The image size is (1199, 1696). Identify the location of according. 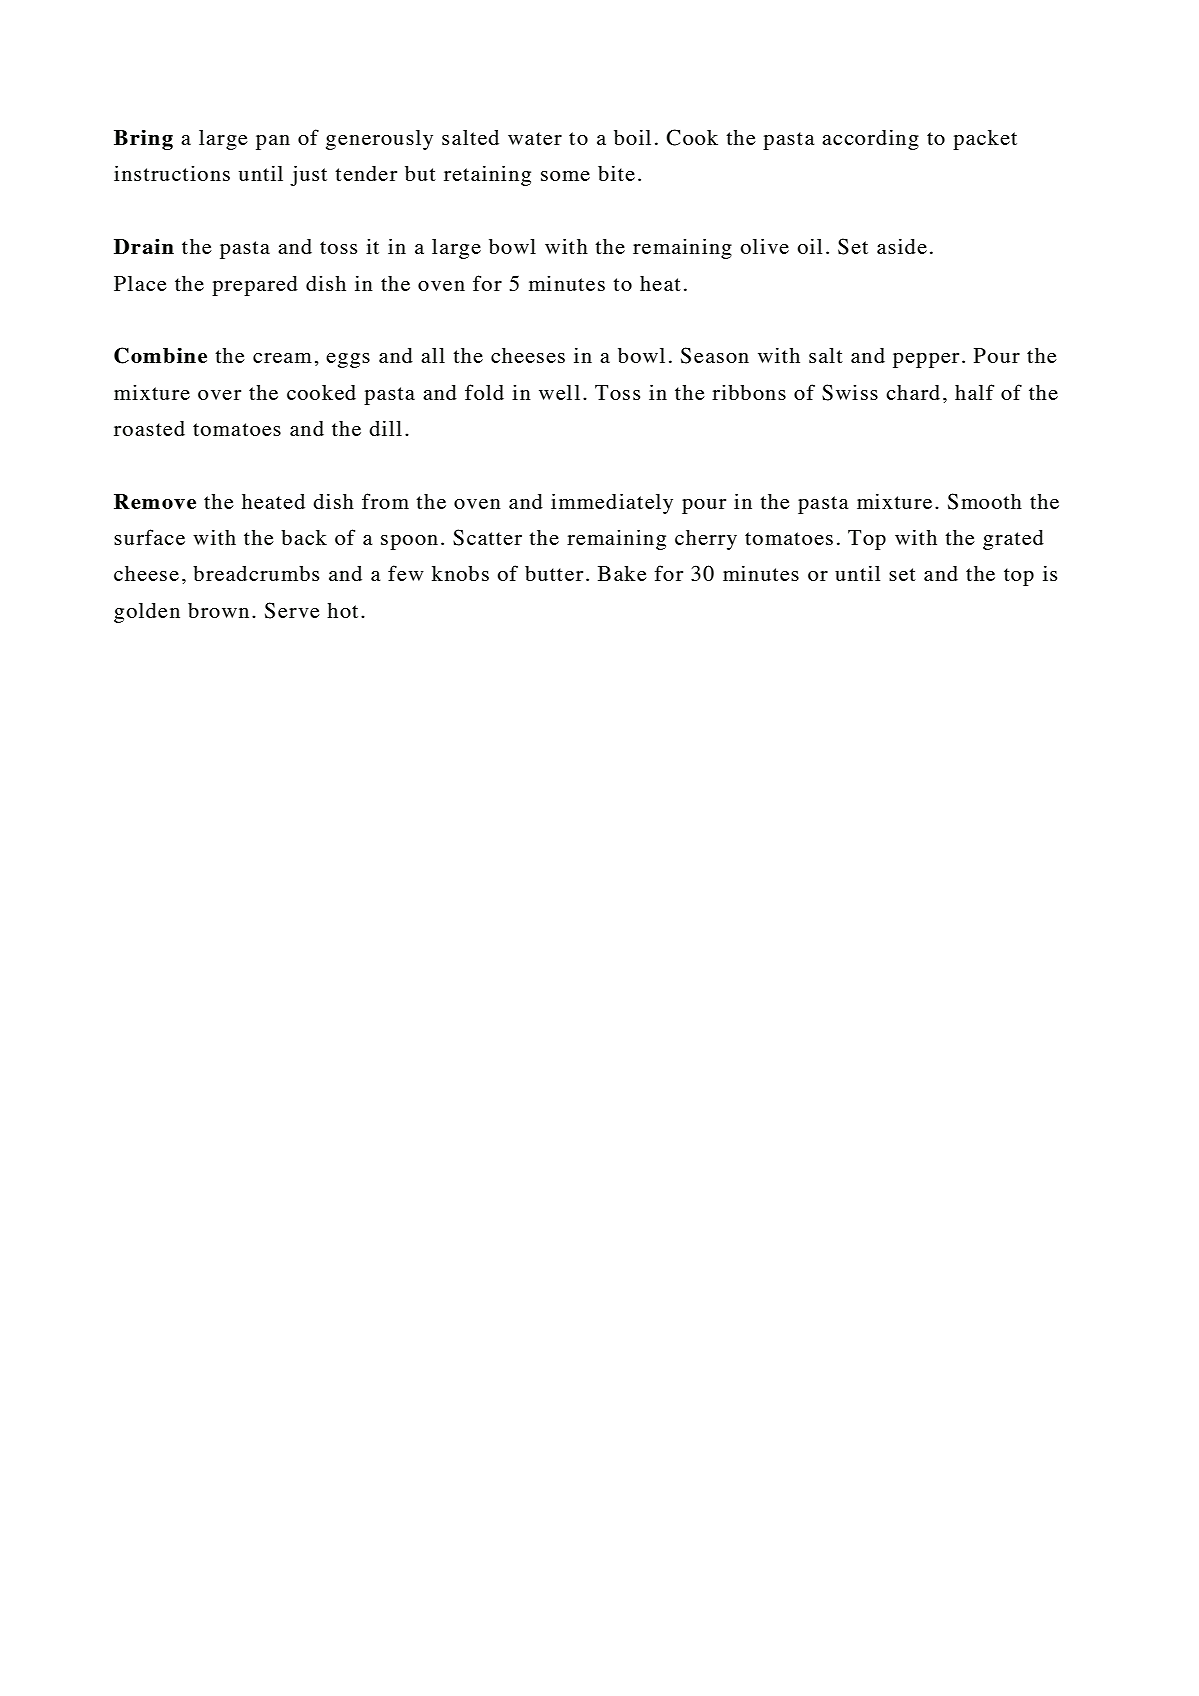
(870, 139).
